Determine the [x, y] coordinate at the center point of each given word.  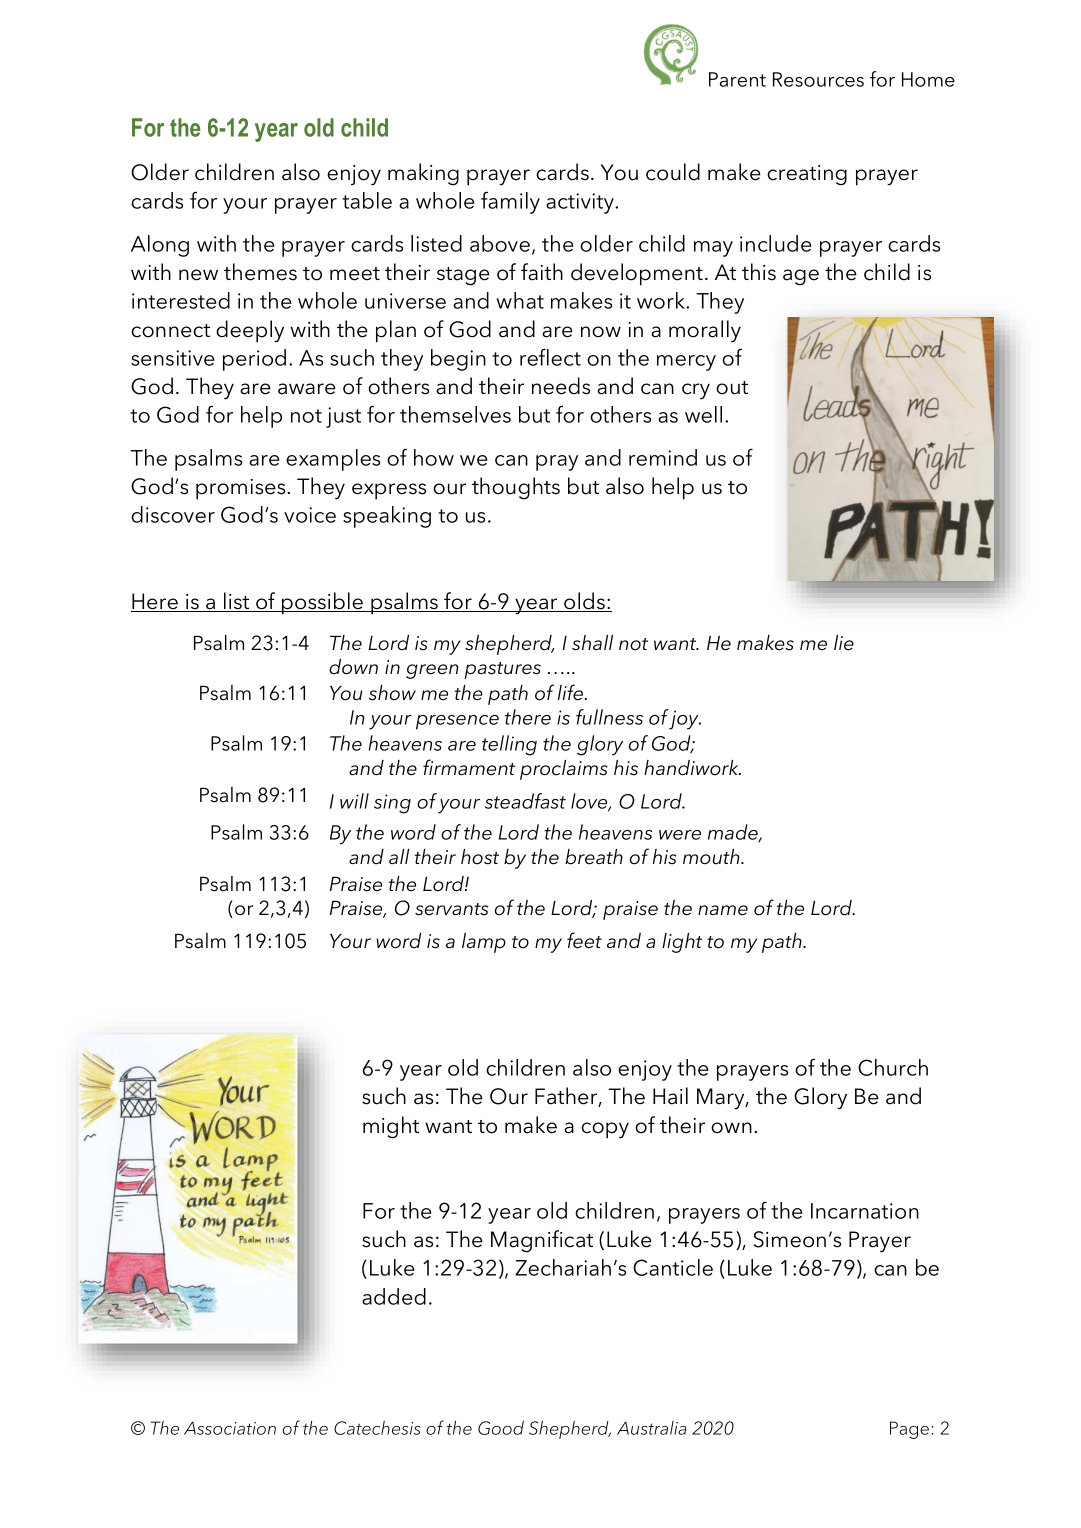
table [367, 200]
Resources [818, 79]
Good [501, 1428]
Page [909, 1430]
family [510, 202]
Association [230, 1428]
